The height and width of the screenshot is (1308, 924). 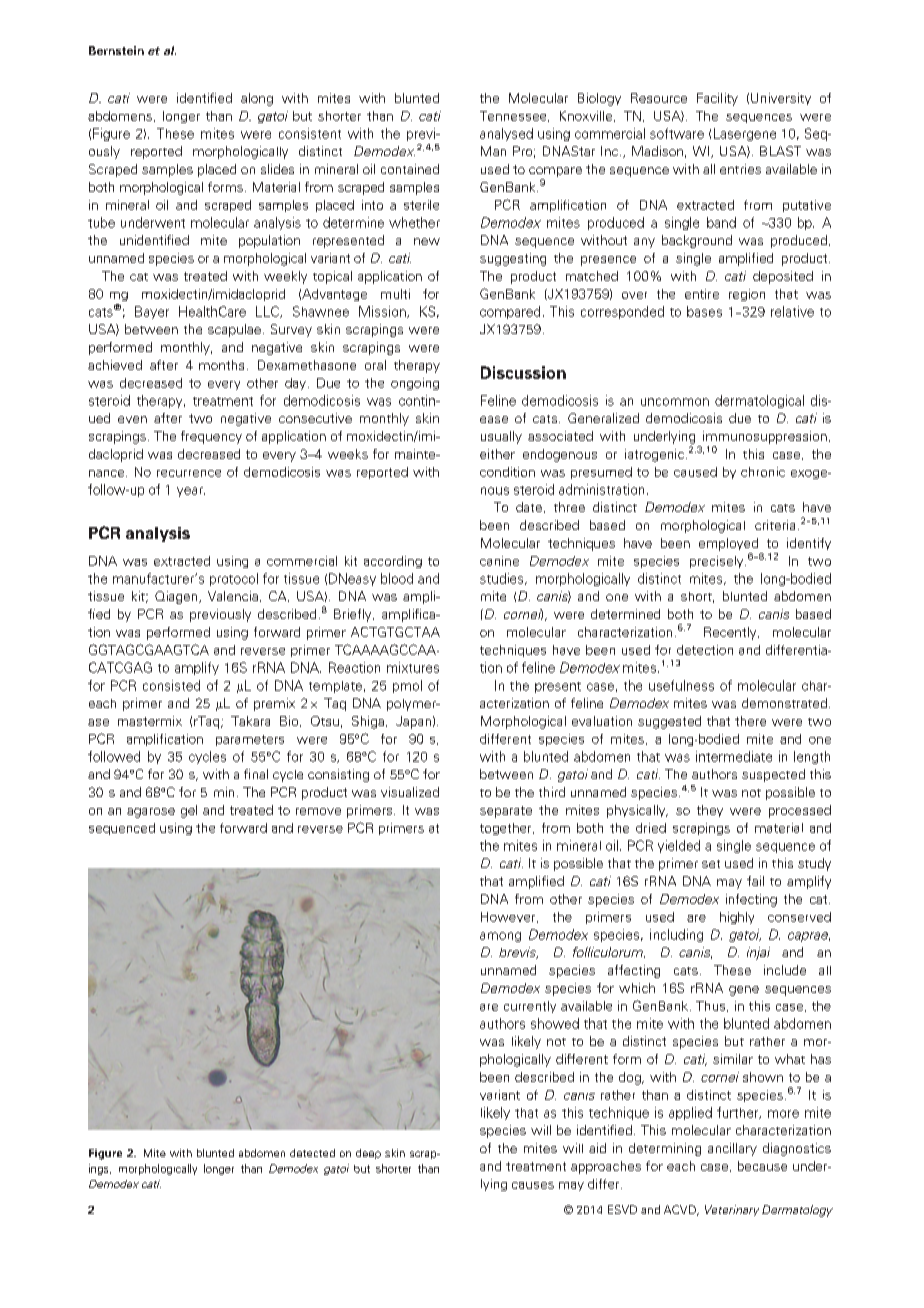 I want to click on Facility, so click(x=717, y=99).
